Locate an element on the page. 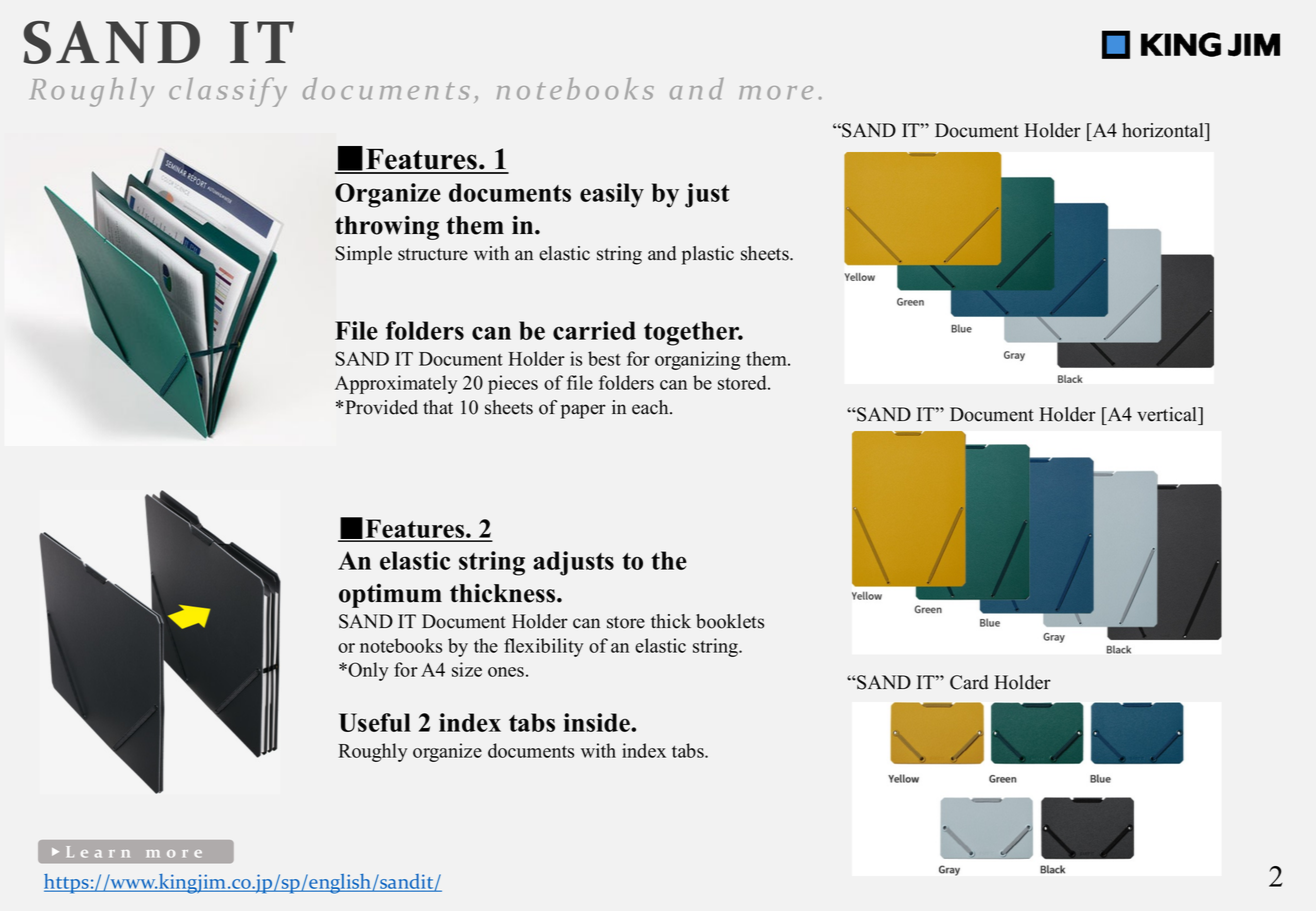 The width and height of the document is (1316, 911). easily is located at coordinates (612, 195).
